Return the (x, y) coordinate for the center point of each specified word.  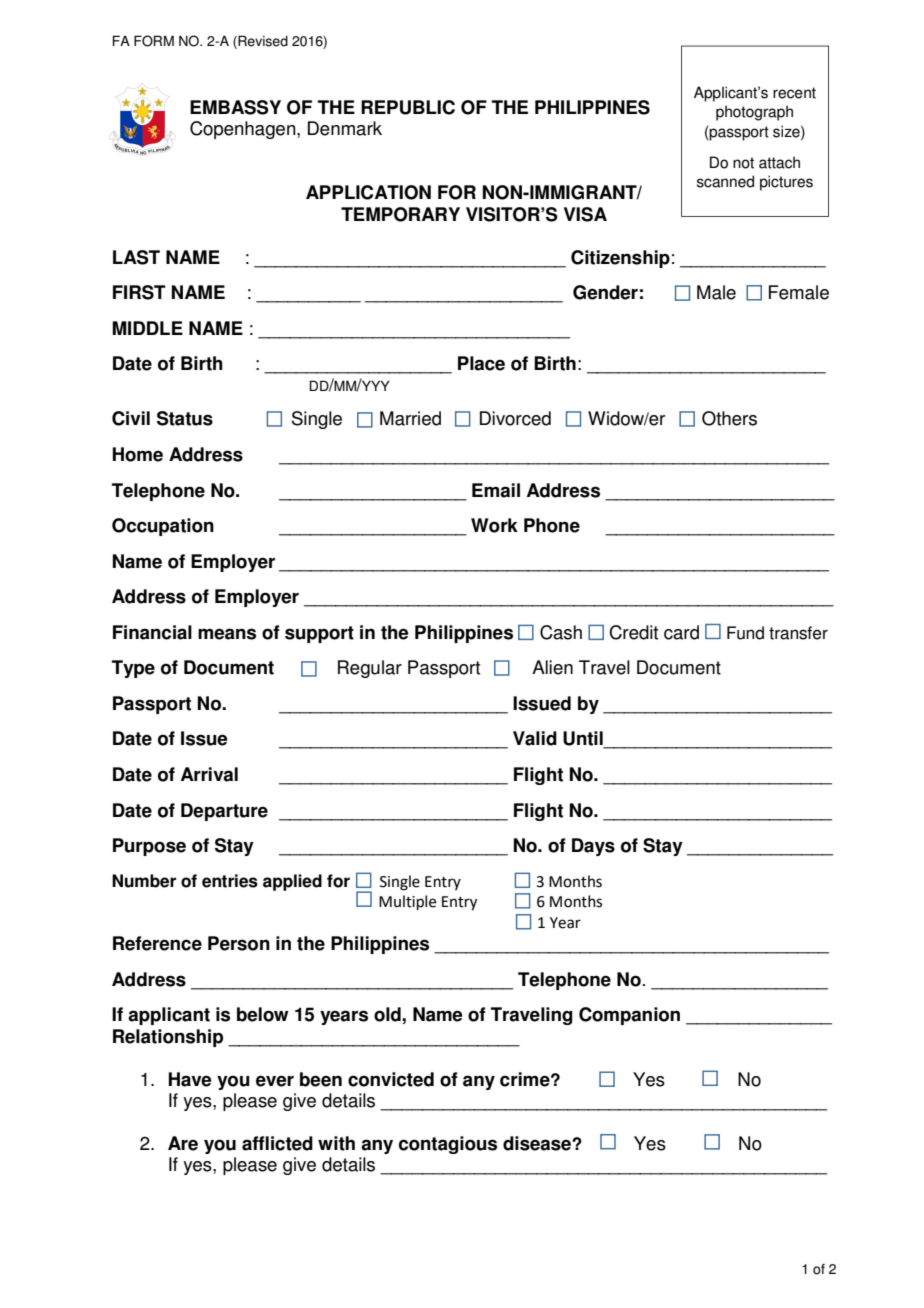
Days (593, 847)
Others (729, 418)
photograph (754, 113)
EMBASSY (235, 107)
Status (185, 418)
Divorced (515, 418)
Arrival (209, 774)
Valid (535, 738)
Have (190, 1079)
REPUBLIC (408, 107)
